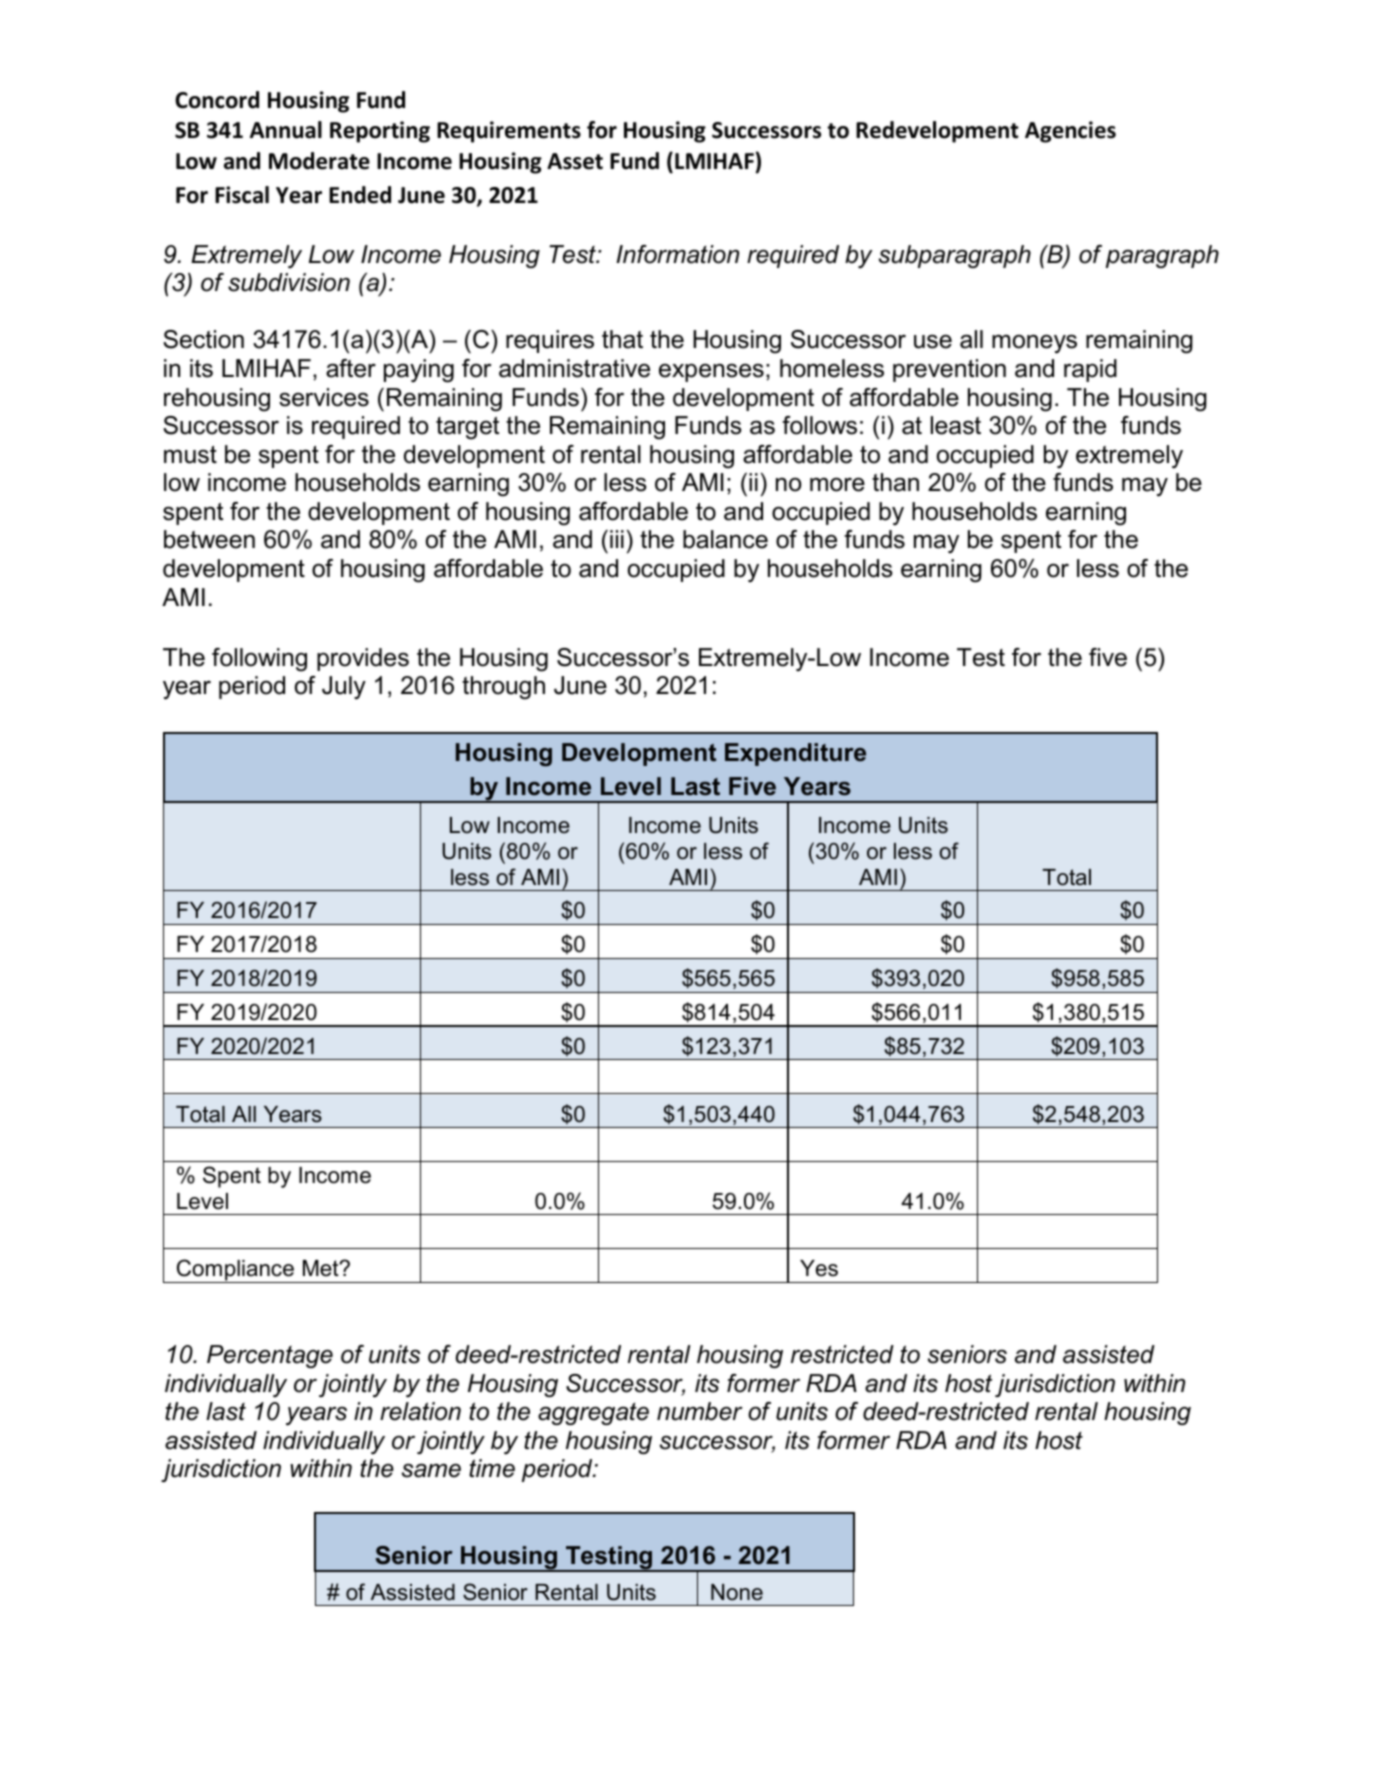 This screenshot has width=1382, height=1789. I want to click on iii, so click(617, 539).
